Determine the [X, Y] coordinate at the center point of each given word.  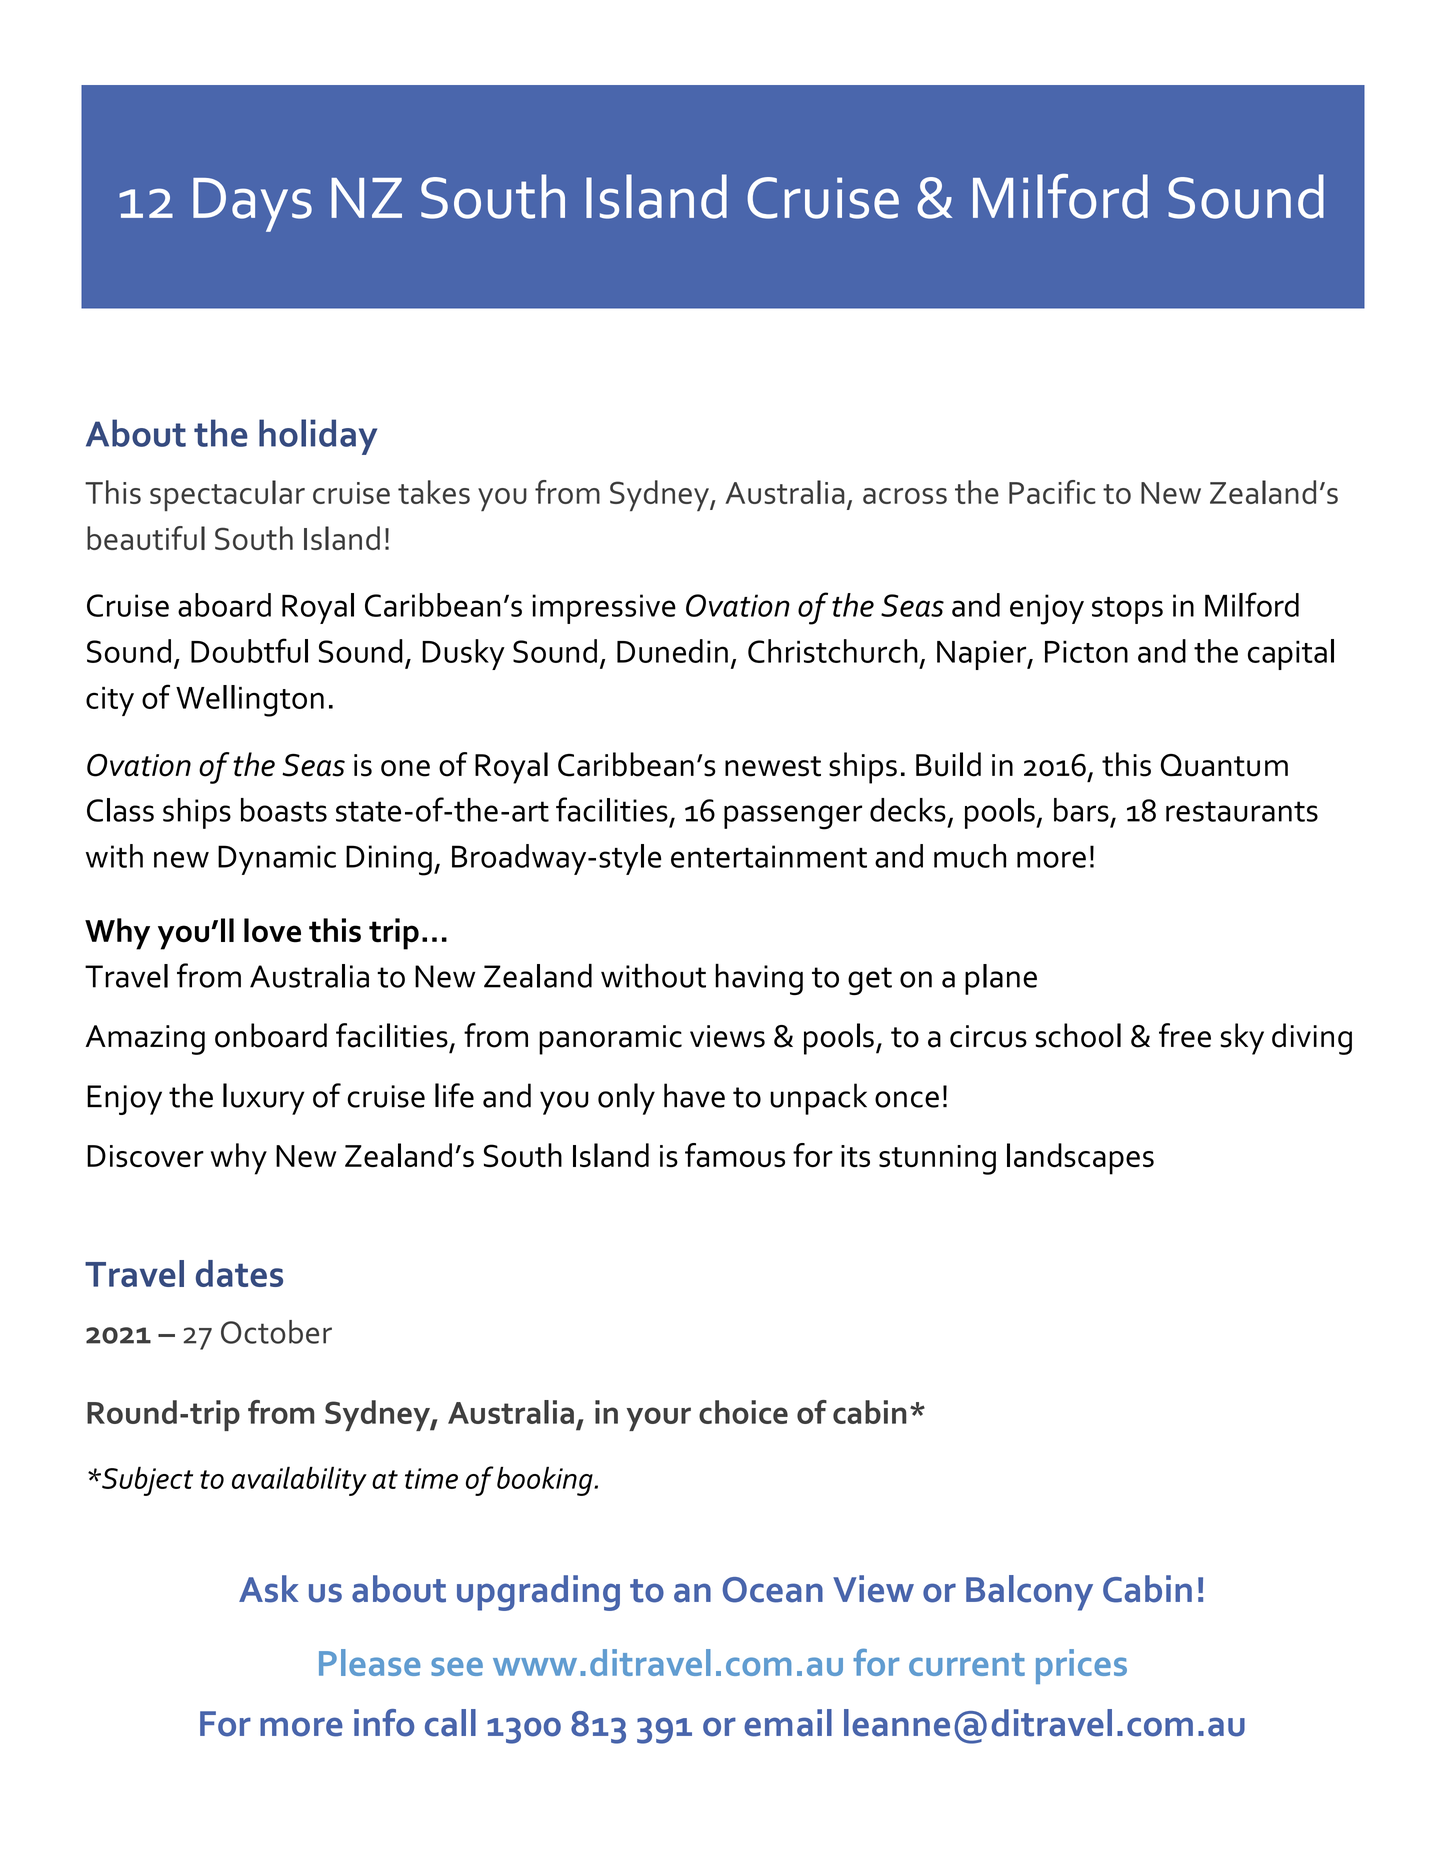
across [905, 496]
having [759, 979]
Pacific [1052, 492]
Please [369, 1662]
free [1185, 1035]
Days [252, 205]
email [788, 1723]
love [272, 930]
